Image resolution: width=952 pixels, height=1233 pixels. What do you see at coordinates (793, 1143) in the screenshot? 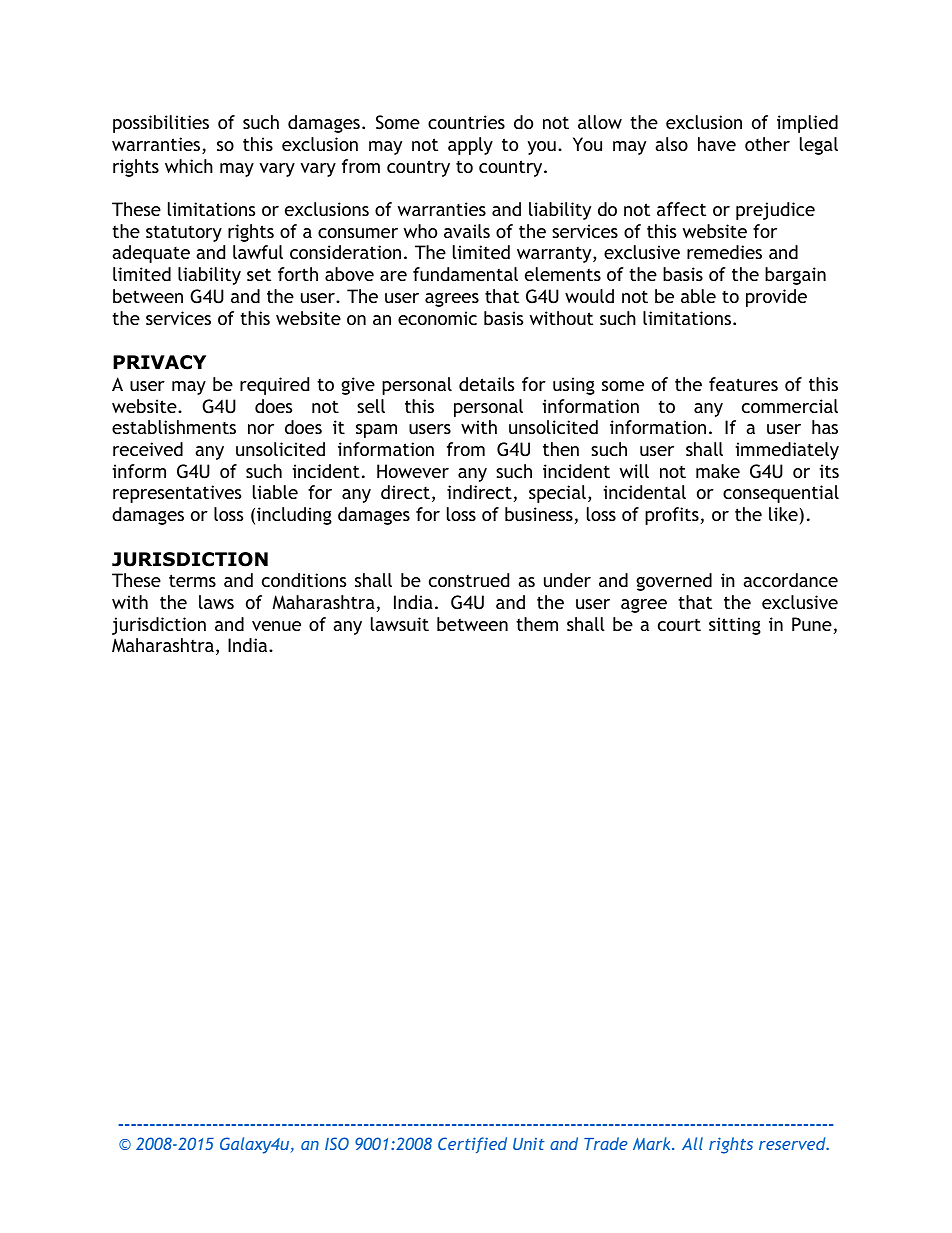
I see `reserved` at bounding box center [793, 1143].
